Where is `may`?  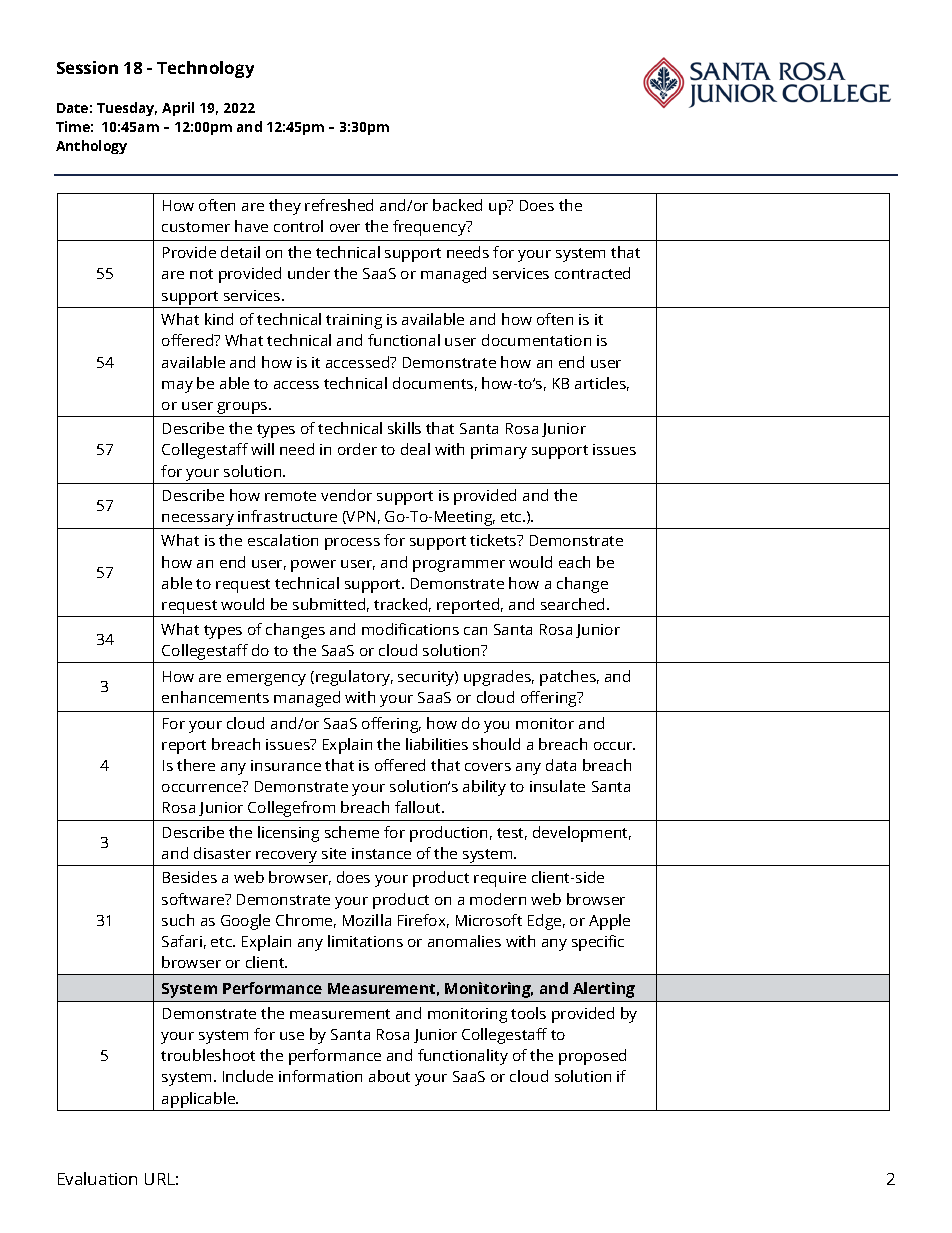
may is located at coordinates (177, 387).
